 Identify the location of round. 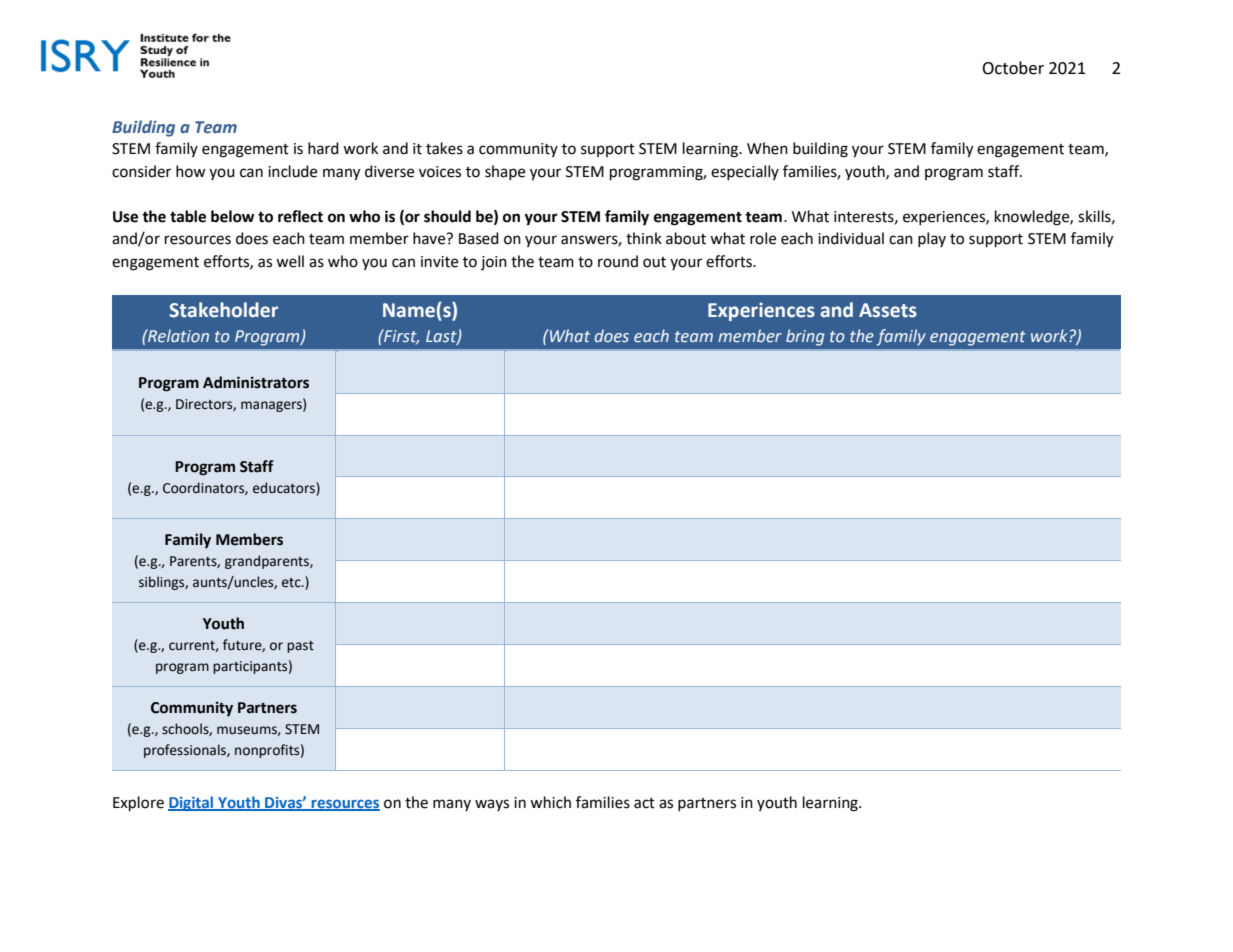
(618, 261).
